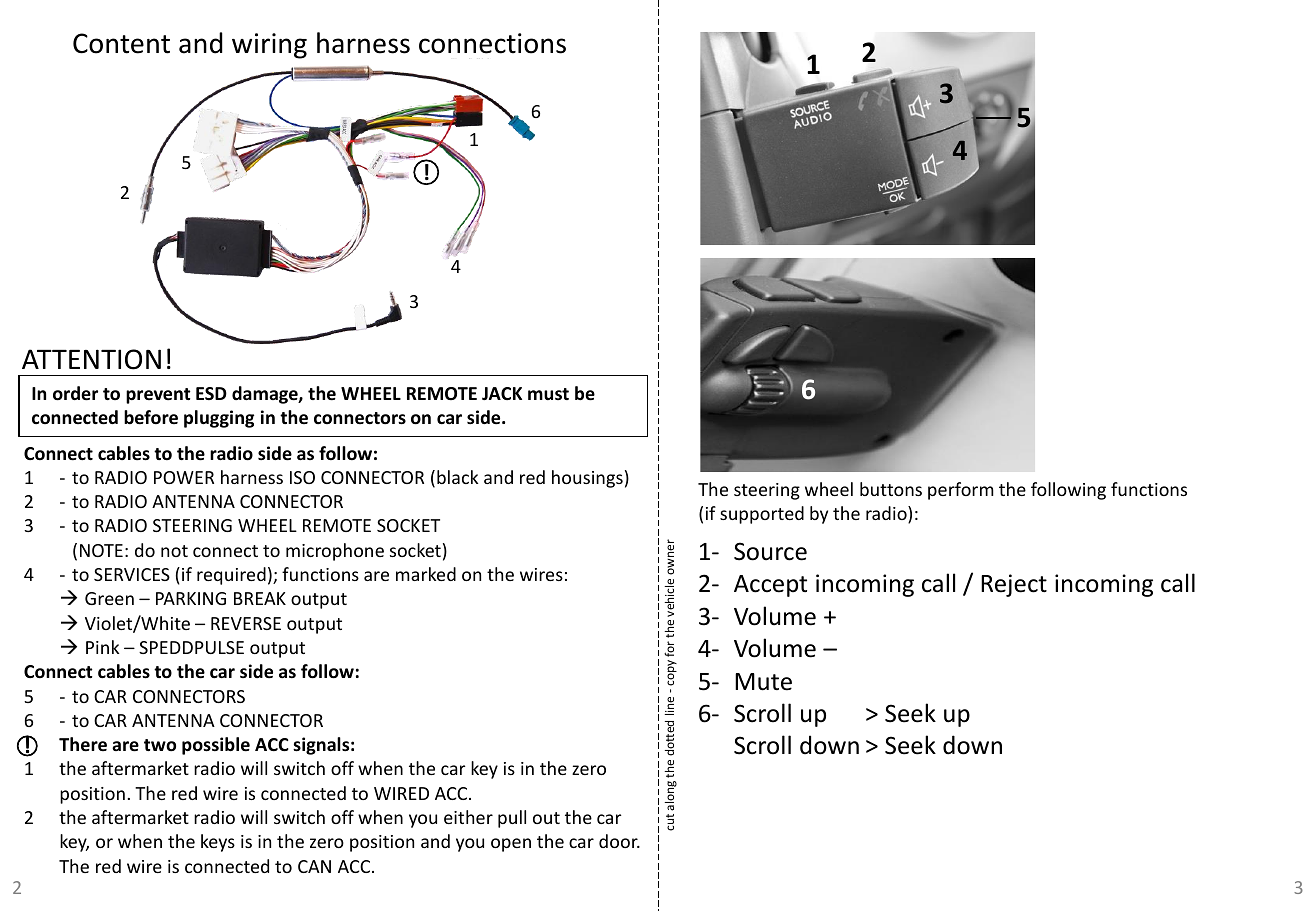 This screenshot has width=1316, height=911. What do you see at coordinates (269, 46) in the screenshot?
I see `wiring` at bounding box center [269, 46].
